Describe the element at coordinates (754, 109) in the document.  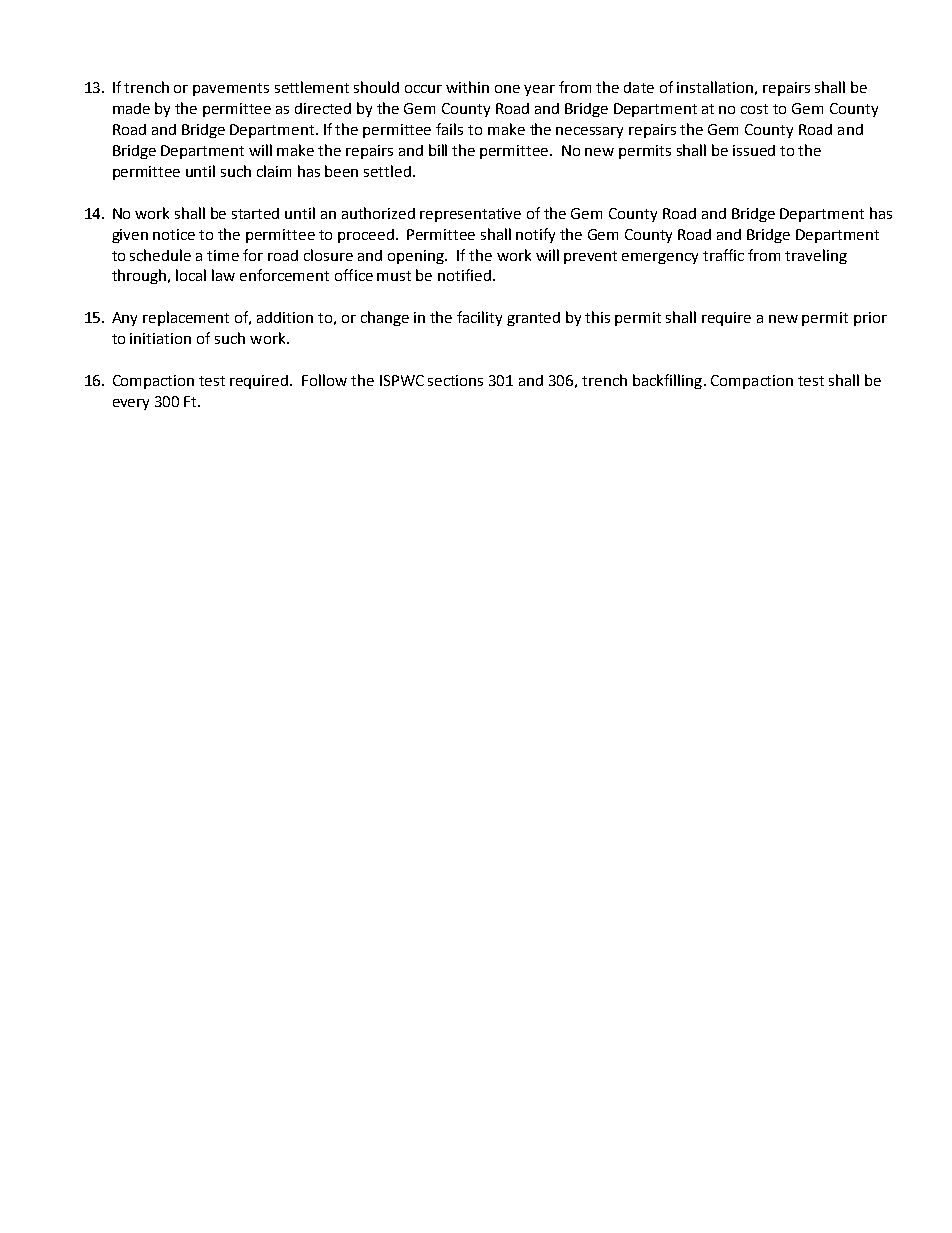
I see `cost` at that location.
